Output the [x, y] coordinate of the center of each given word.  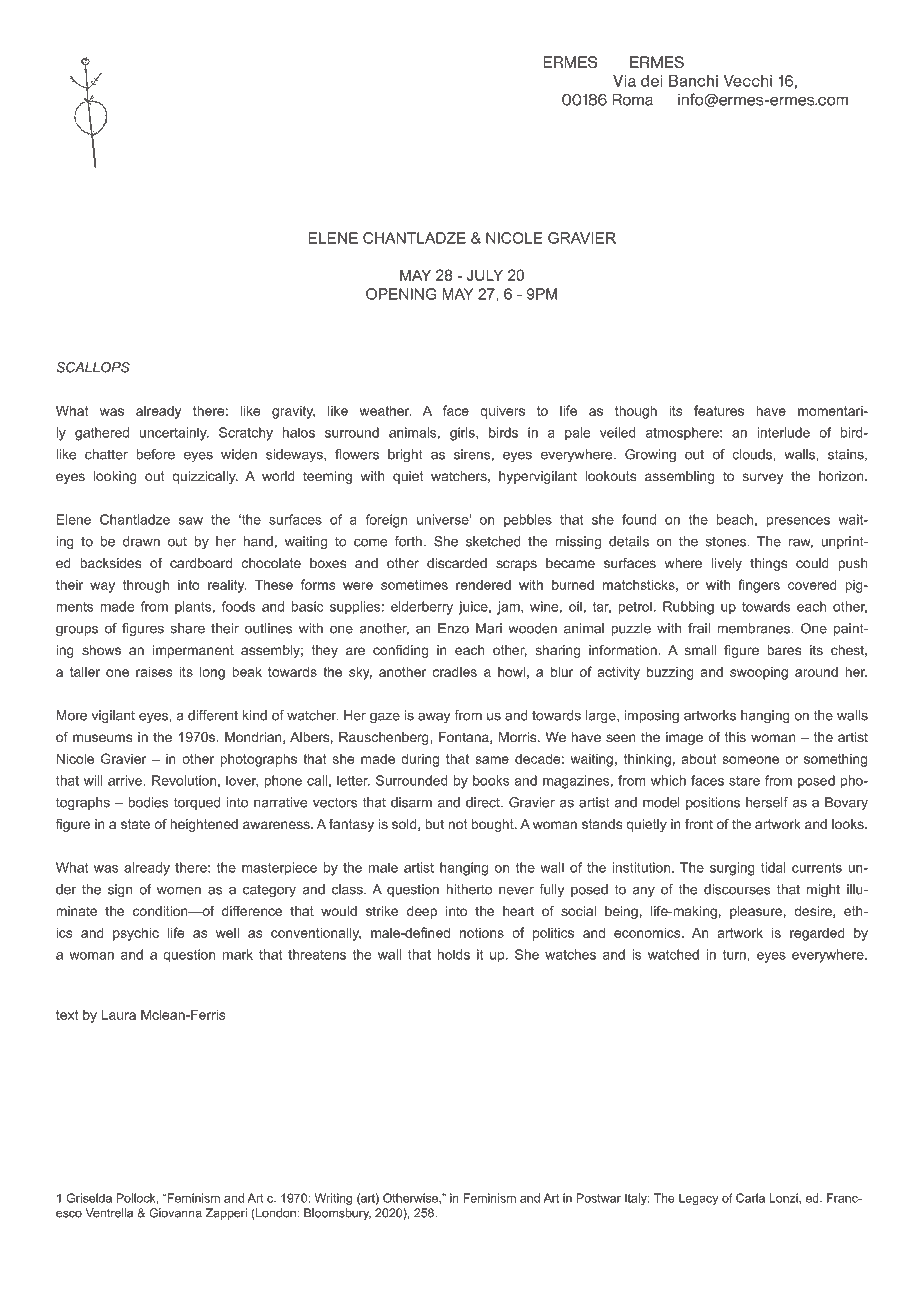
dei [652, 81]
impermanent [193, 651]
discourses [737, 889]
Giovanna [175, 1213]
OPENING [401, 294]
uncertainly [174, 434]
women [179, 890]
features [719, 410]
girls [463, 434]
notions [482, 933]
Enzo [453, 628]
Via [624, 81]
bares [784, 650]
